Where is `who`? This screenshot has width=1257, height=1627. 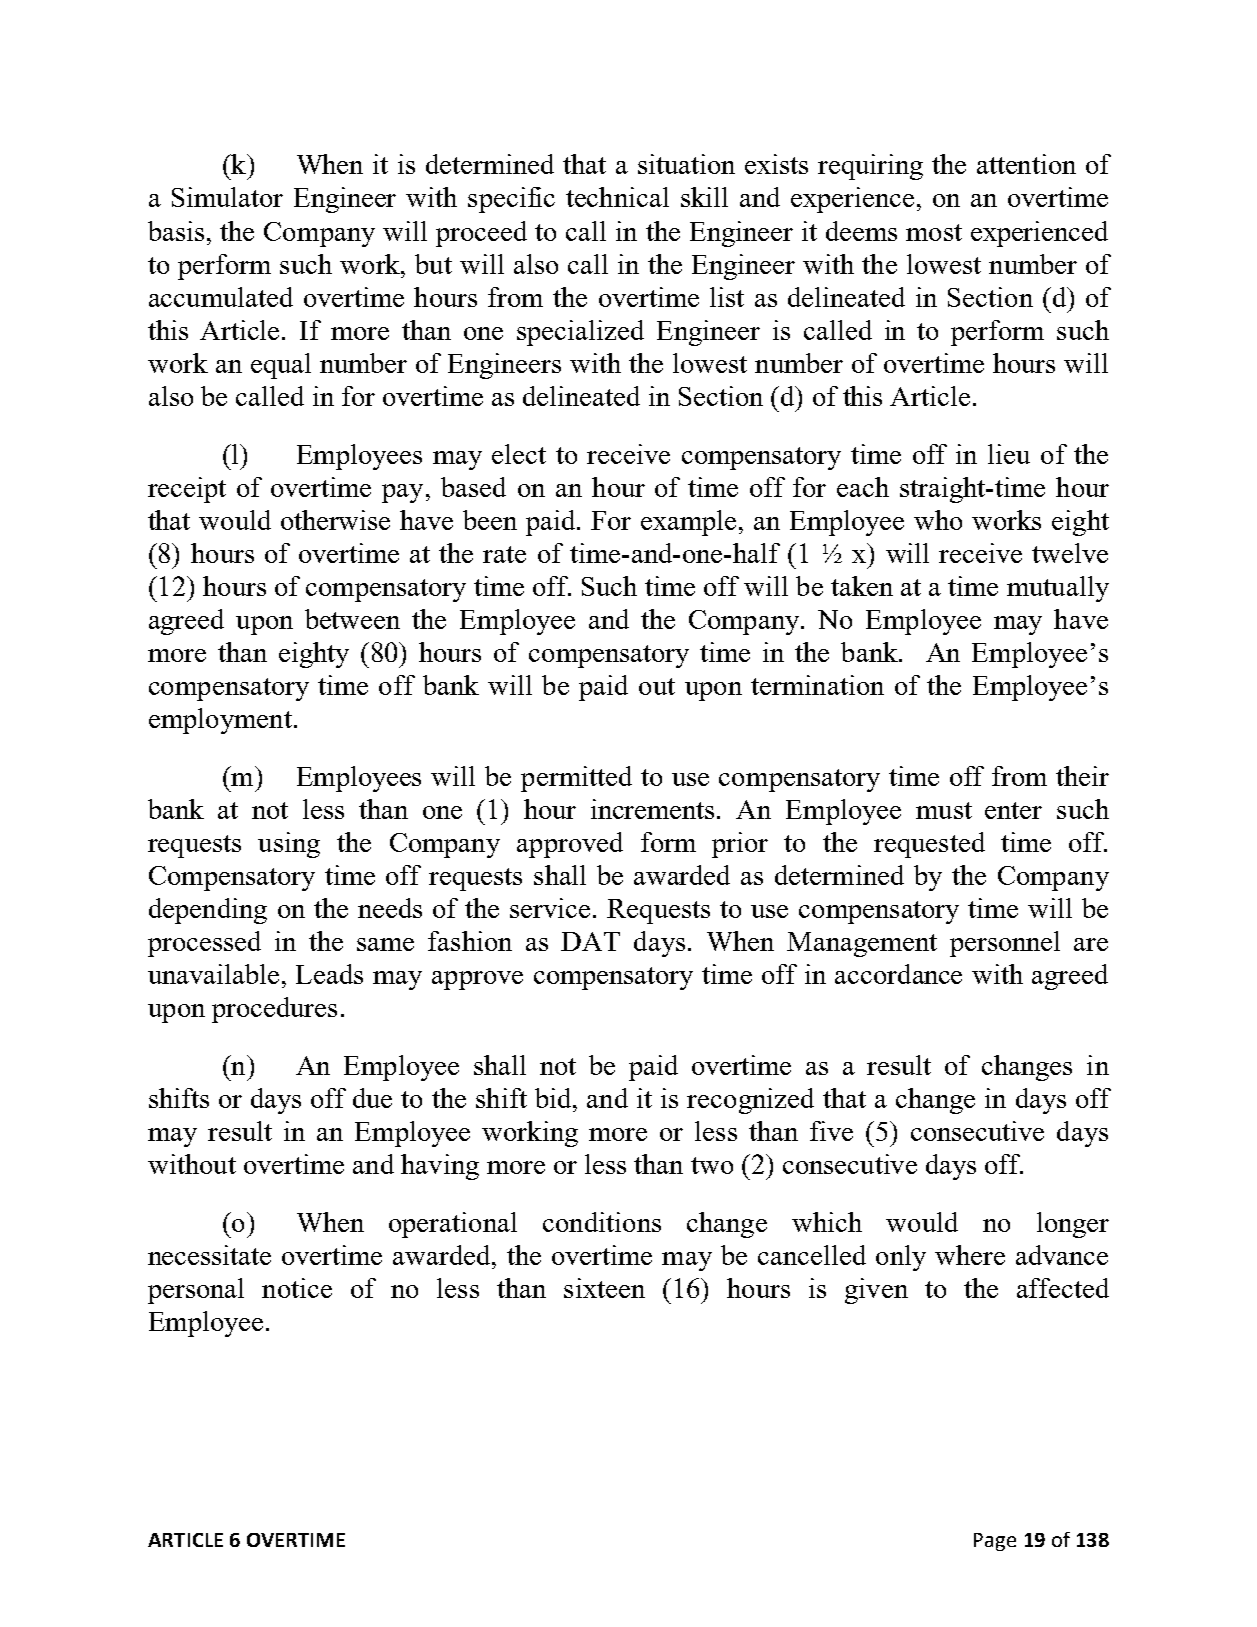
who is located at coordinates (938, 520).
